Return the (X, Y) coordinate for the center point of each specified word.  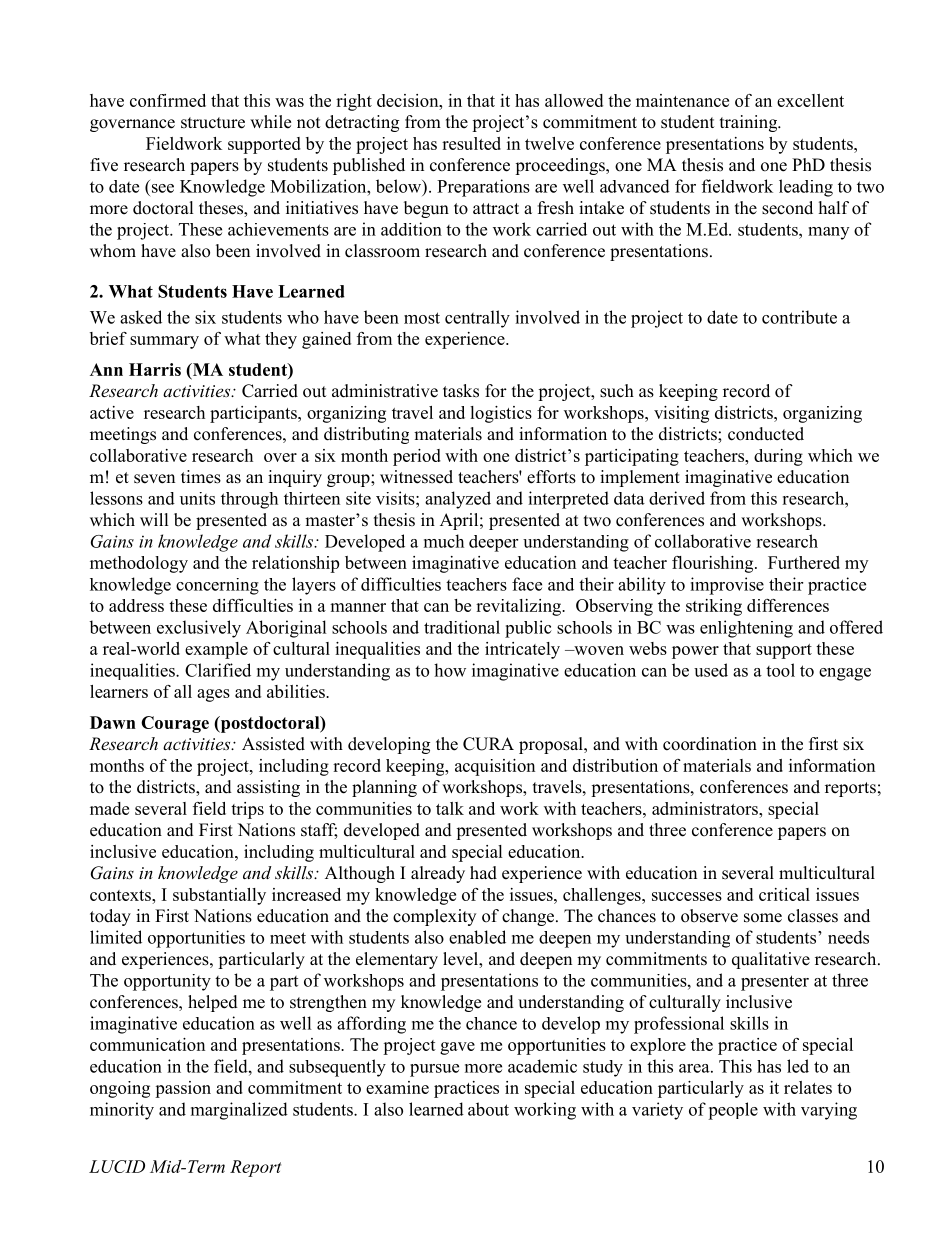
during (778, 457)
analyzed (458, 500)
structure (213, 123)
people (733, 1111)
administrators (706, 808)
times (201, 477)
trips (247, 810)
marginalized (239, 1111)
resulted (471, 143)
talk (450, 808)
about (488, 1109)
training (750, 123)
